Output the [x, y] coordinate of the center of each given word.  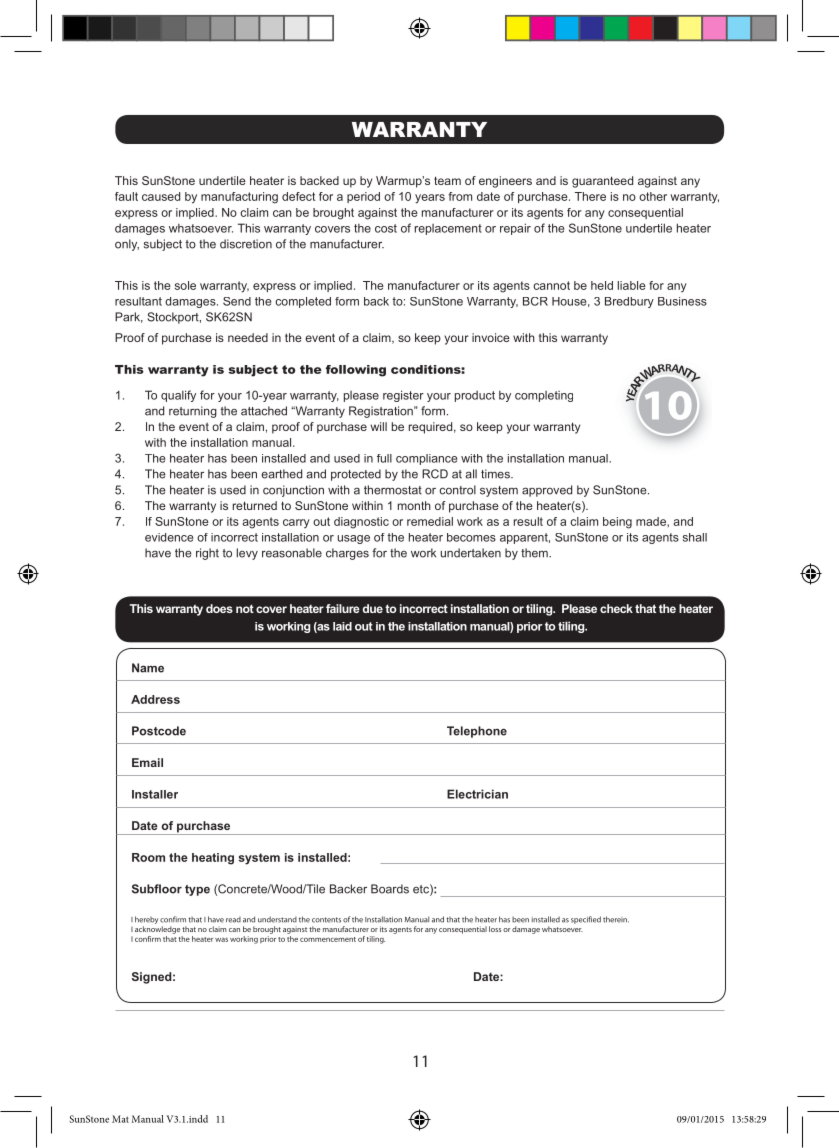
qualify [178, 396]
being [617, 523]
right [207, 554]
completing [544, 396]
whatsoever [201, 228]
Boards [390, 889]
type [197, 890]
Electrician [477, 794]
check [616, 608]
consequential [645, 213]
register [403, 396]
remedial [430, 521]
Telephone [477, 732]
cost [386, 228]
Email [147, 762]
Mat [120, 1119]
